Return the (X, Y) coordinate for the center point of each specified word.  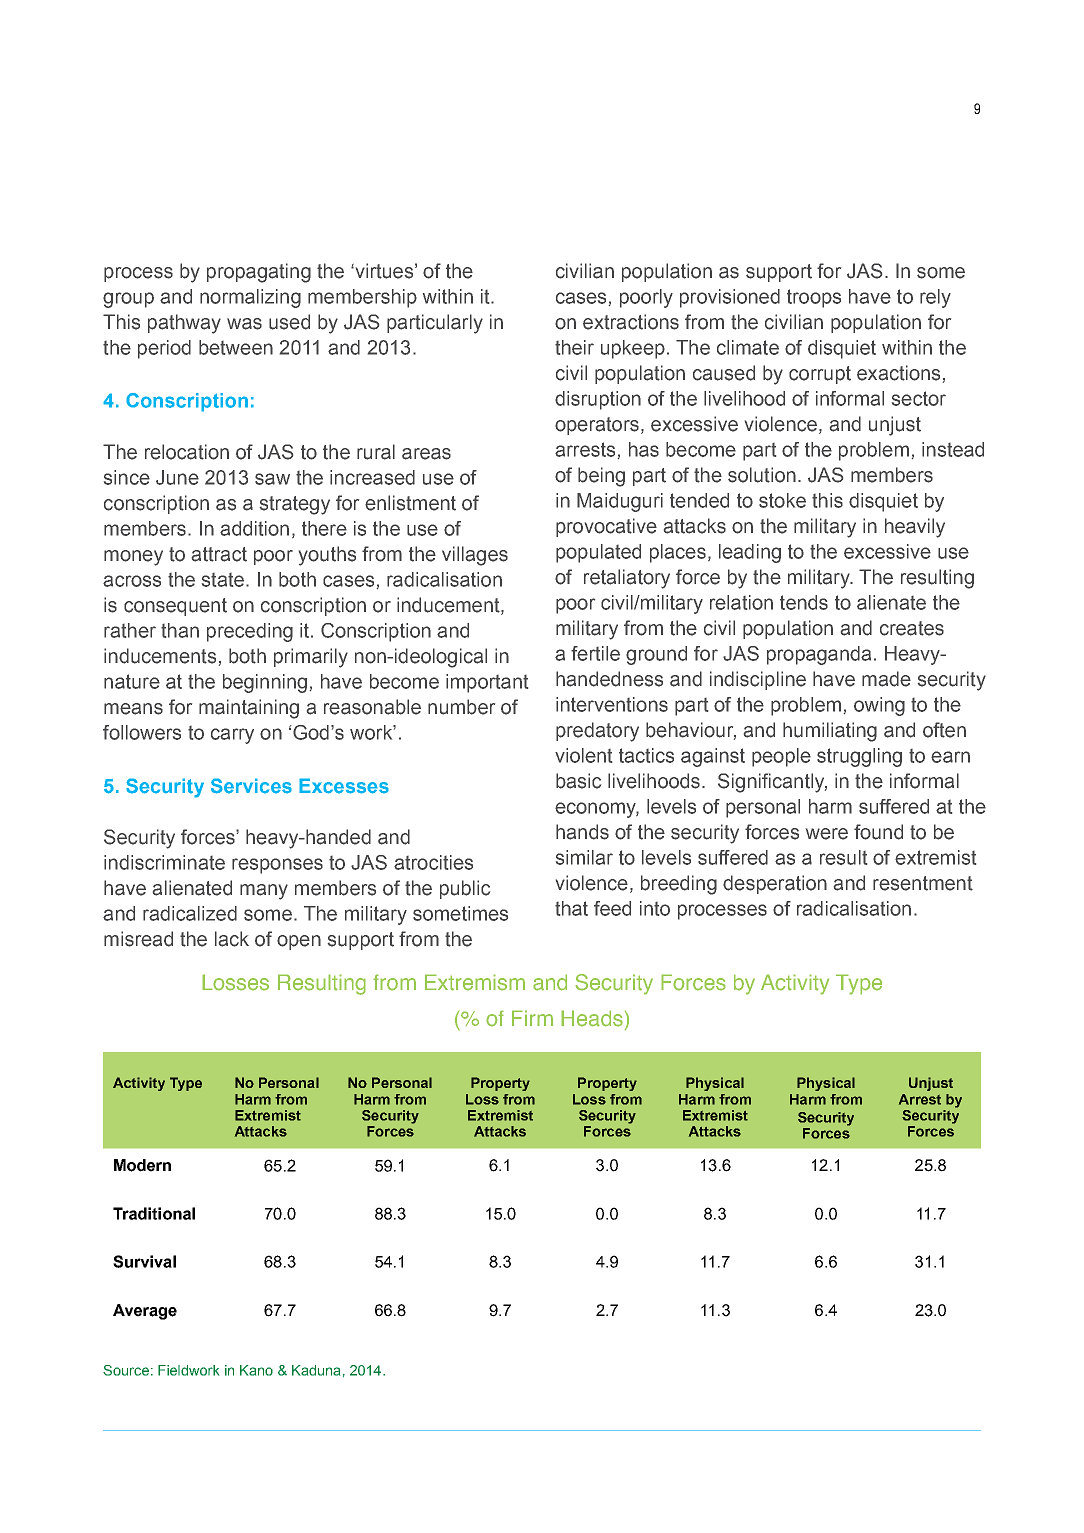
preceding (250, 632)
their (574, 347)
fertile (595, 653)
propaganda (819, 655)
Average (145, 1312)
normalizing (250, 298)
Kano (256, 1370)
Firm (532, 1018)
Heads (592, 1018)
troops (814, 298)
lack (232, 939)
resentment (923, 883)
